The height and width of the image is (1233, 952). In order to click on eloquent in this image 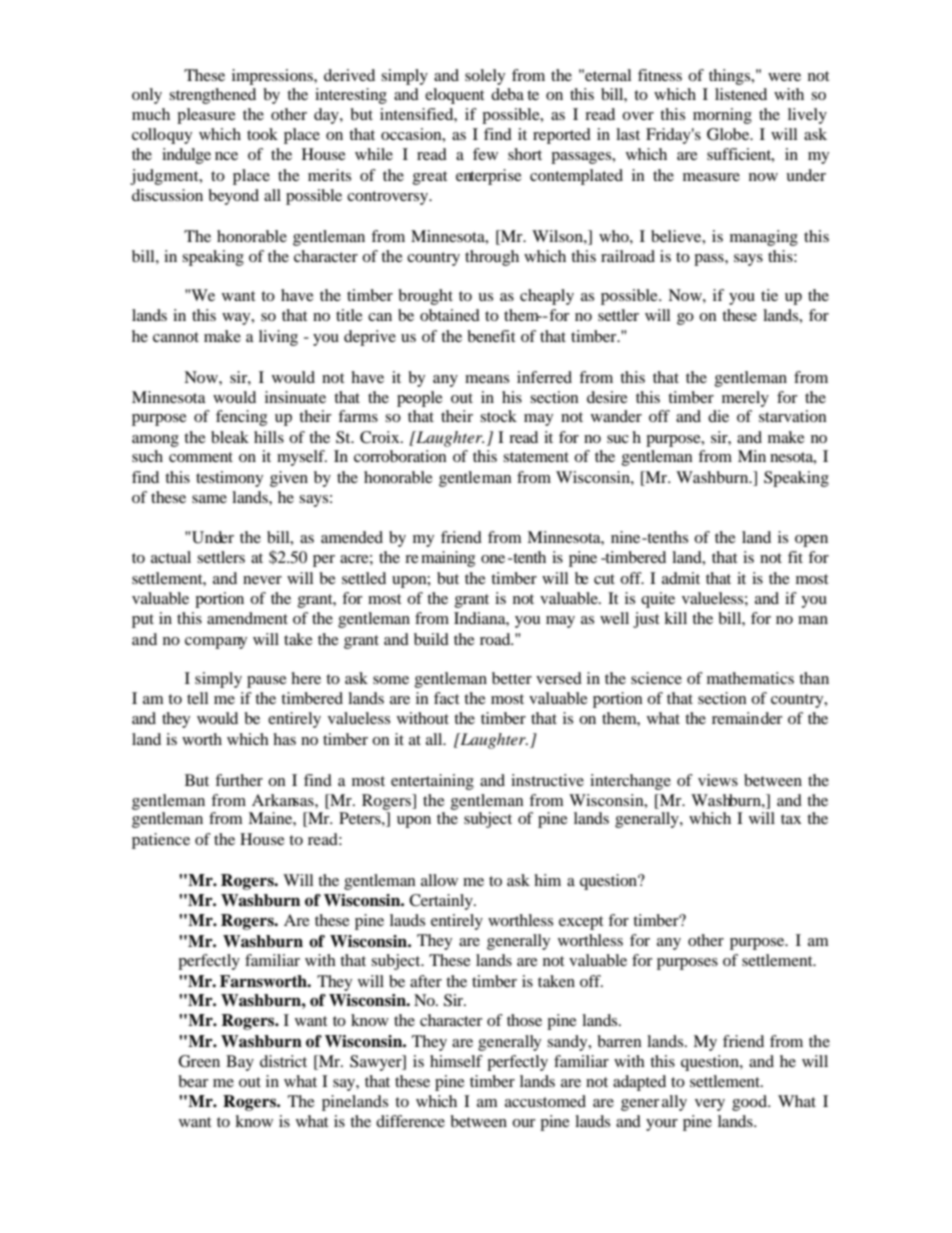, I will do `click(454, 96)`.
